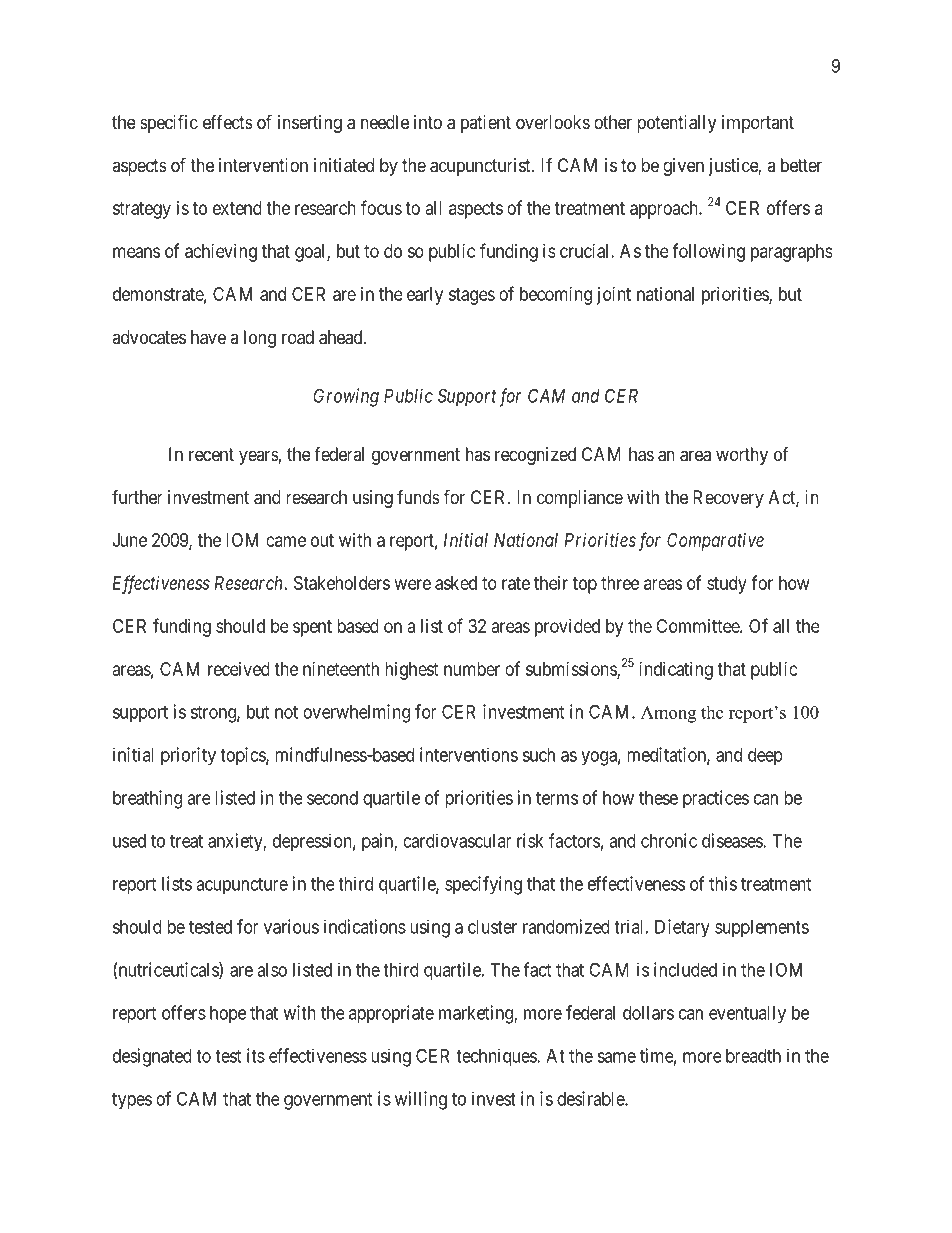 The width and height of the document is (952, 1233). I want to click on given, so click(683, 167).
